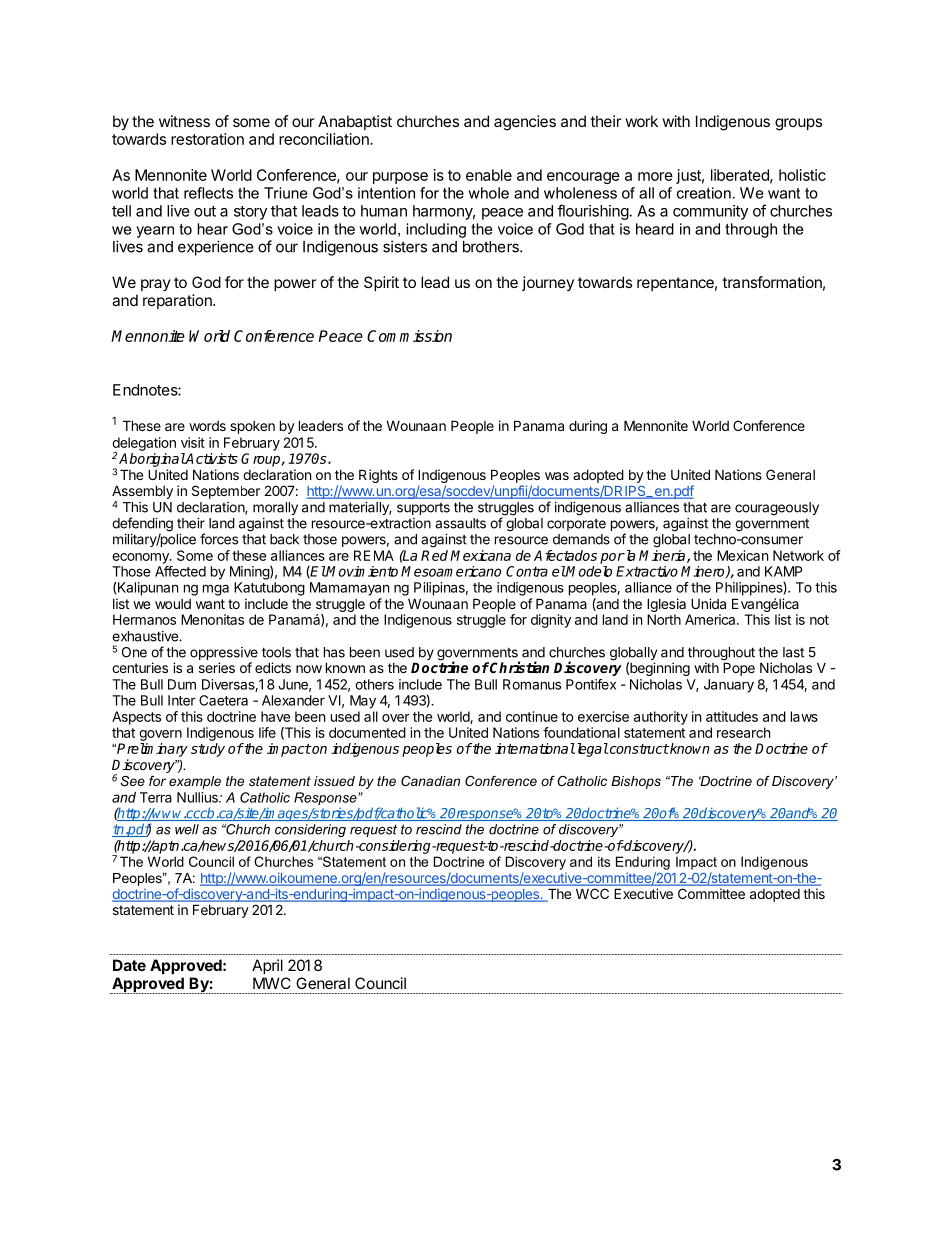  What do you see at coordinates (219, 539) in the image?
I see `forces` at bounding box center [219, 539].
